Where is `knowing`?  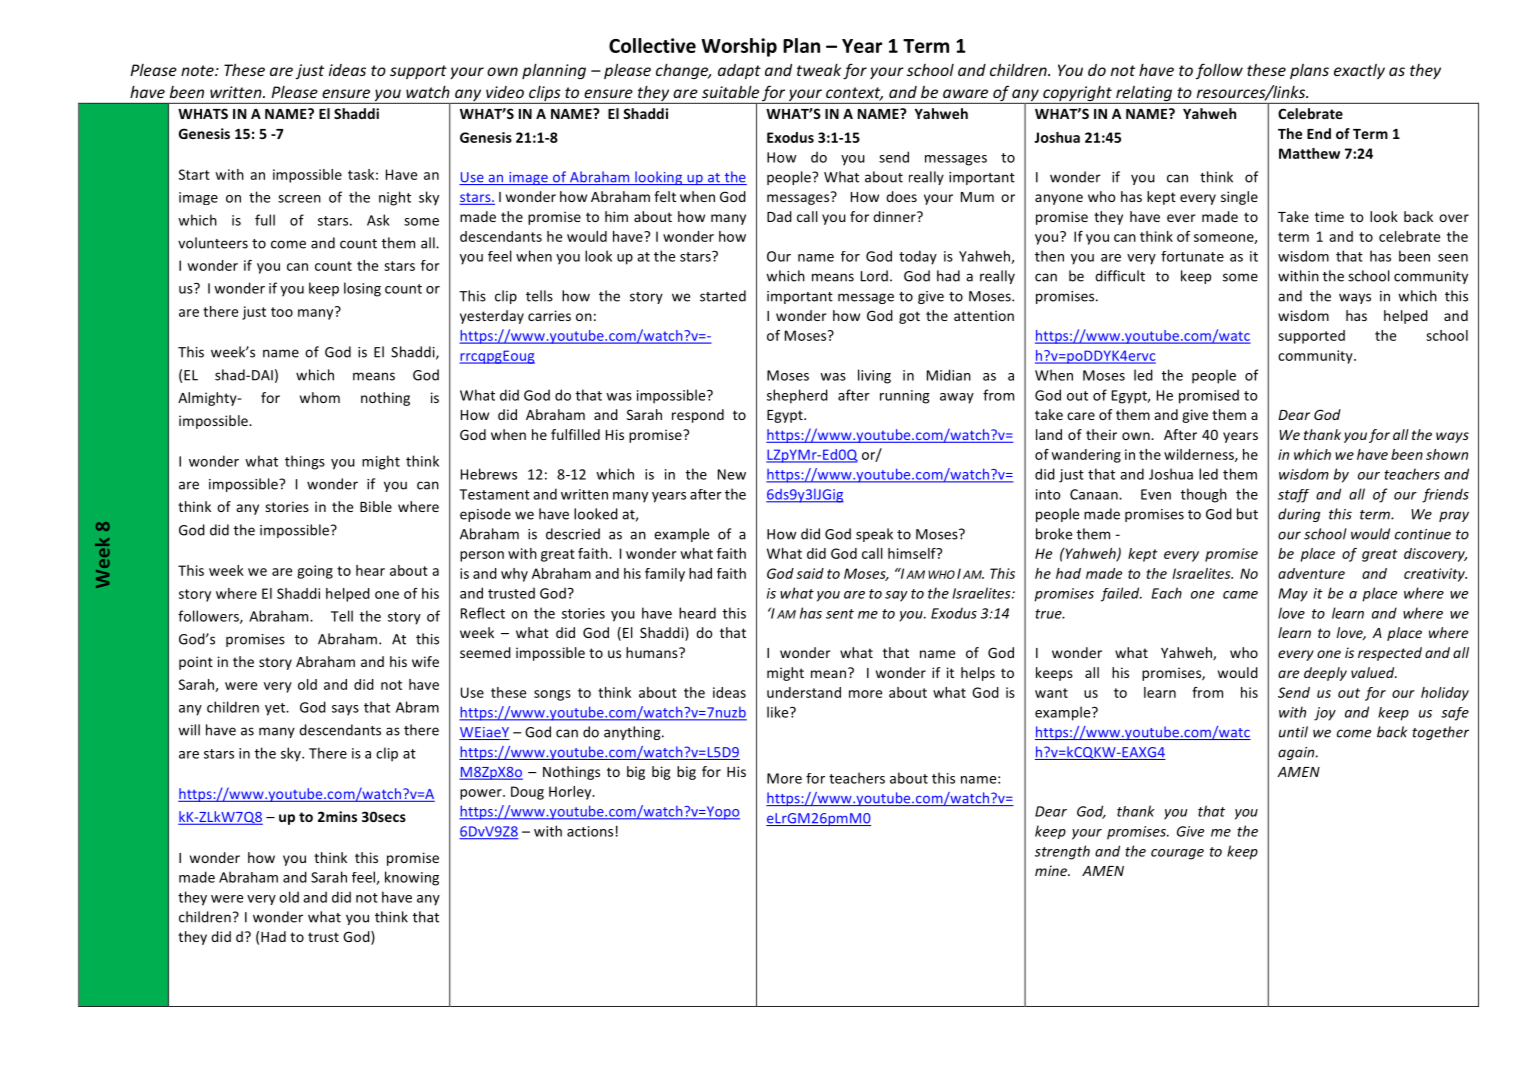
knowing is located at coordinates (412, 878).
